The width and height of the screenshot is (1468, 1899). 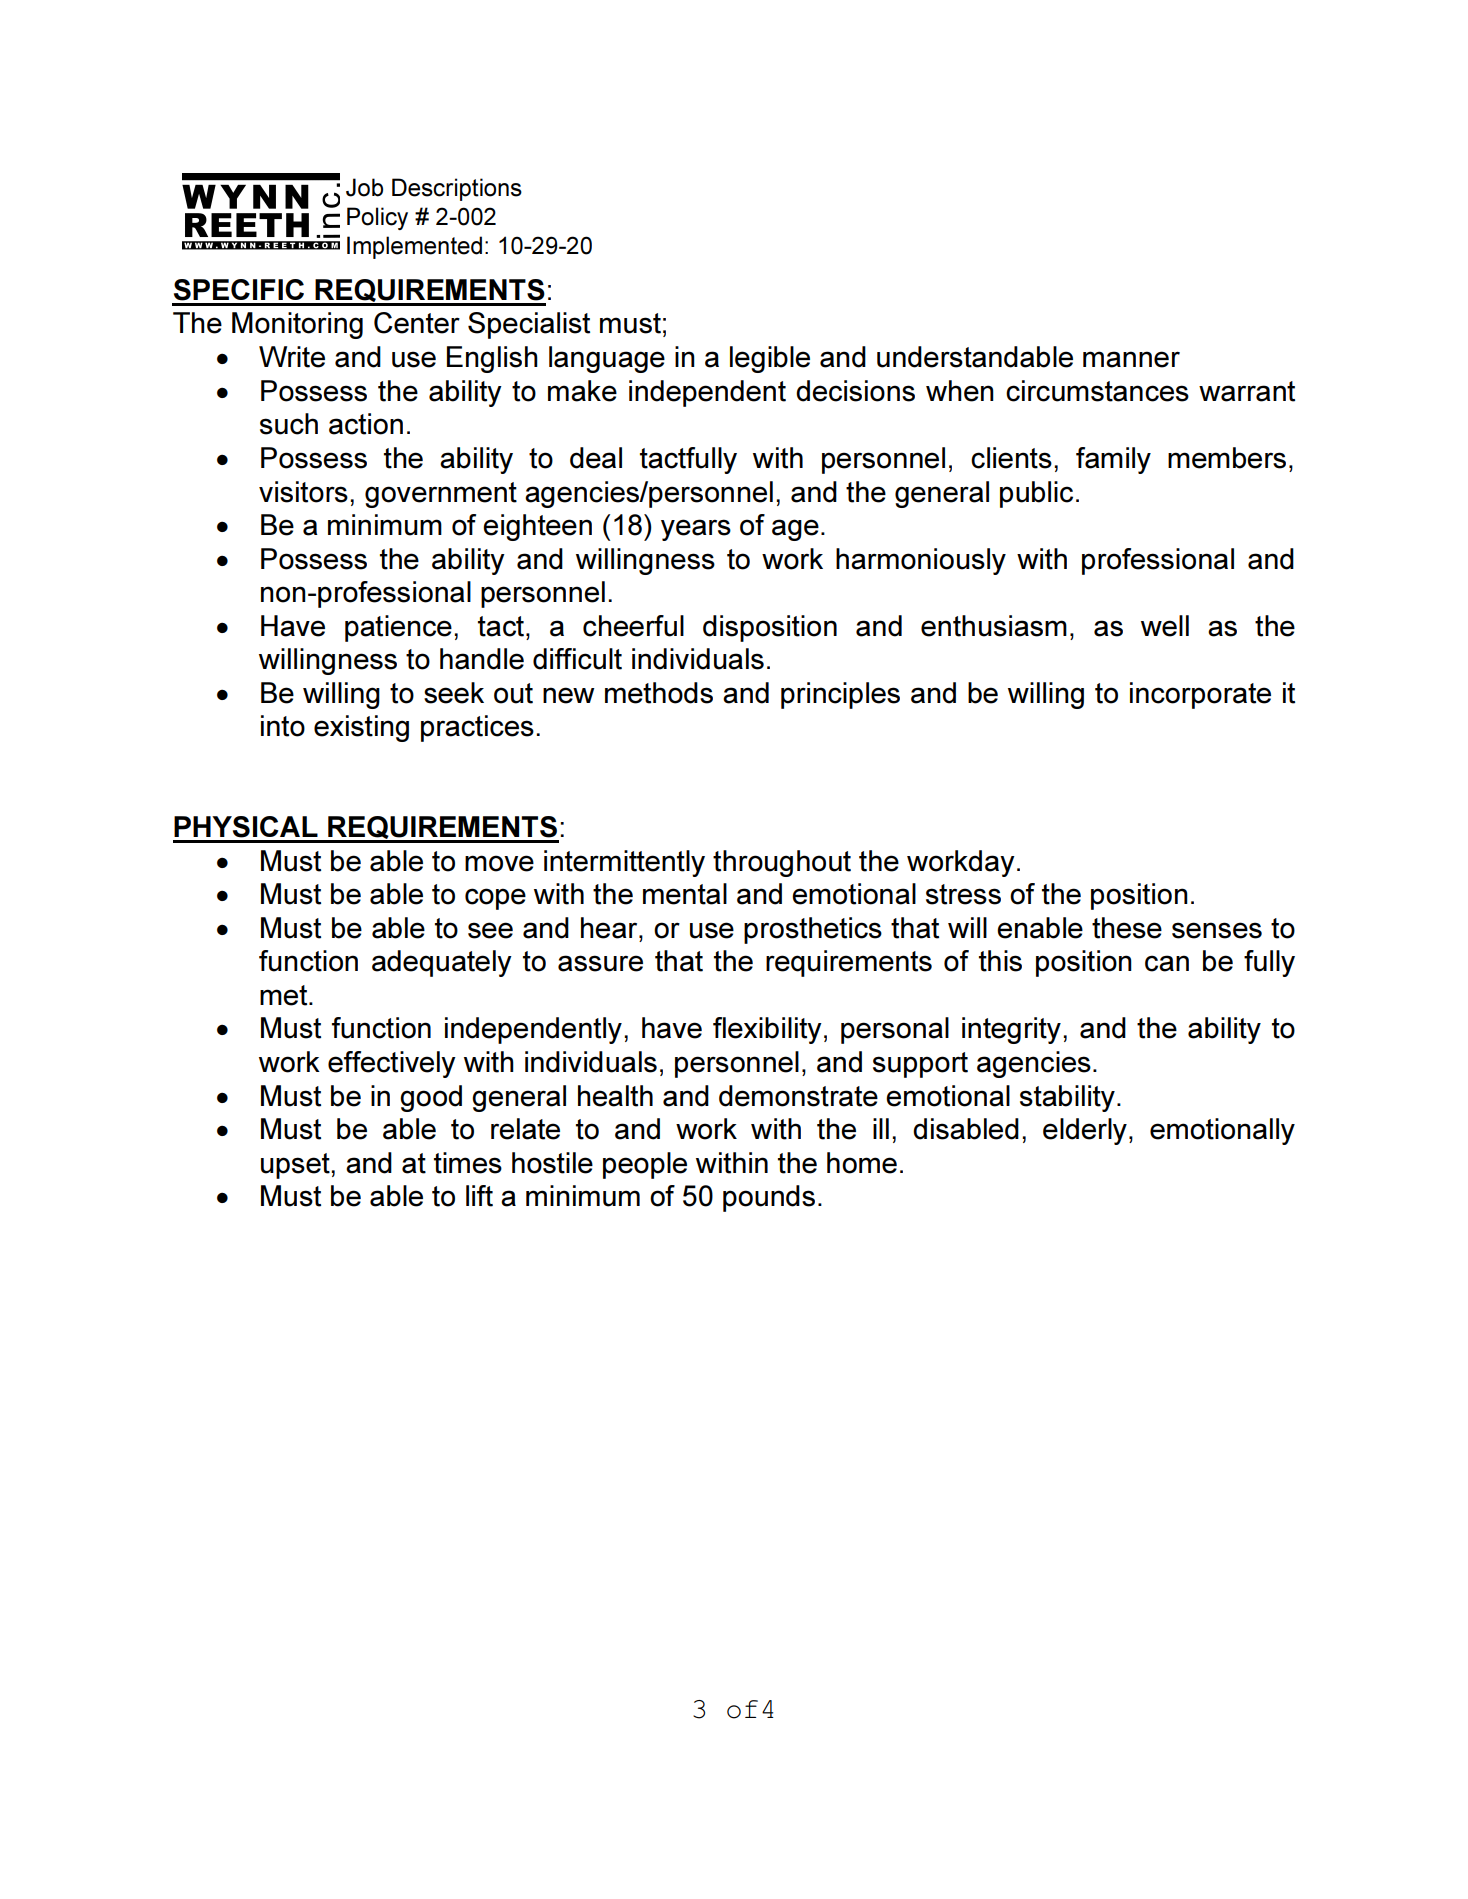 What do you see at coordinates (468, 1163) in the screenshot?
I see `times` at bounding box center [468, 1163].
